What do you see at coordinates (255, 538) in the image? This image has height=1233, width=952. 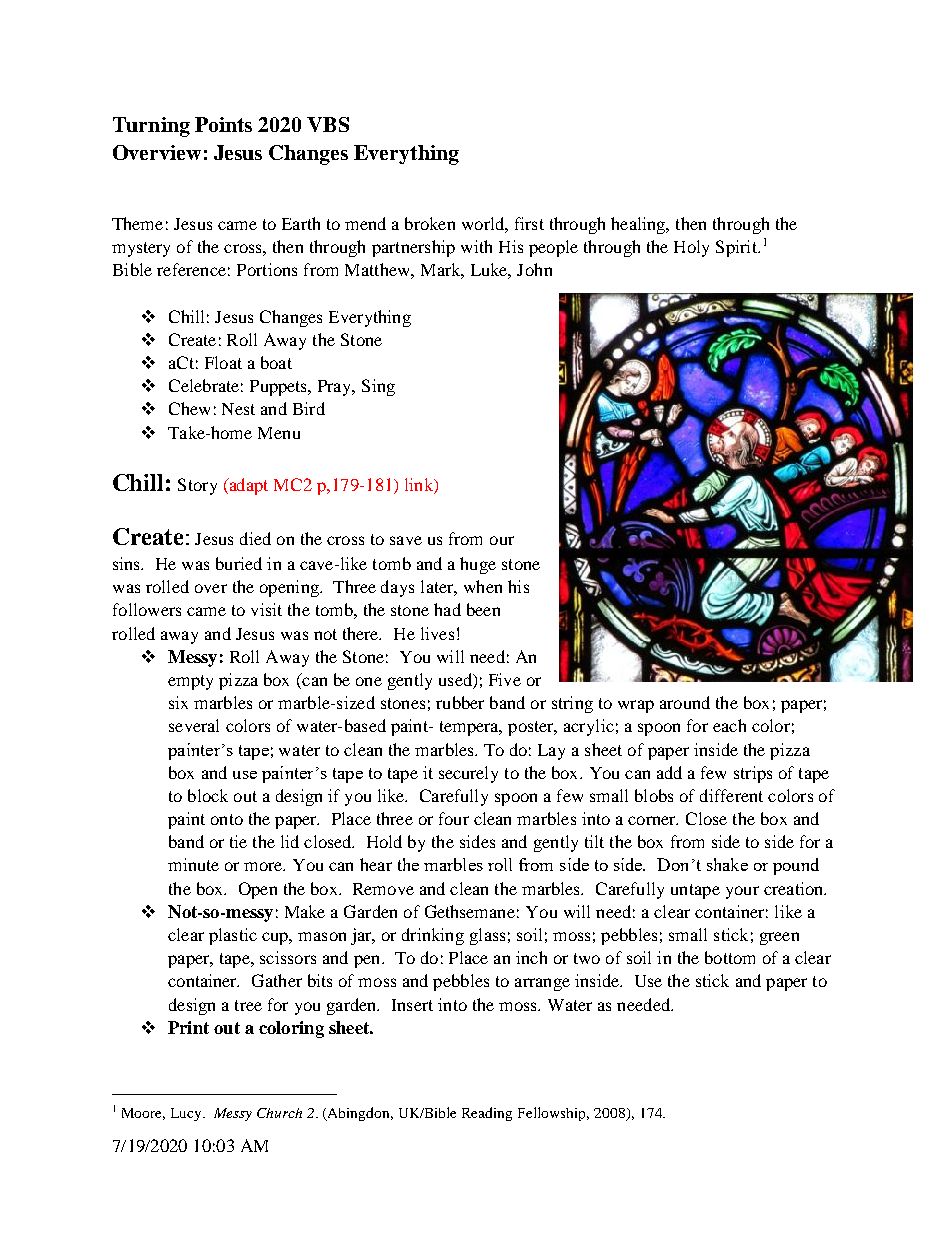 I see `died` at bounding box center [255, 538].
